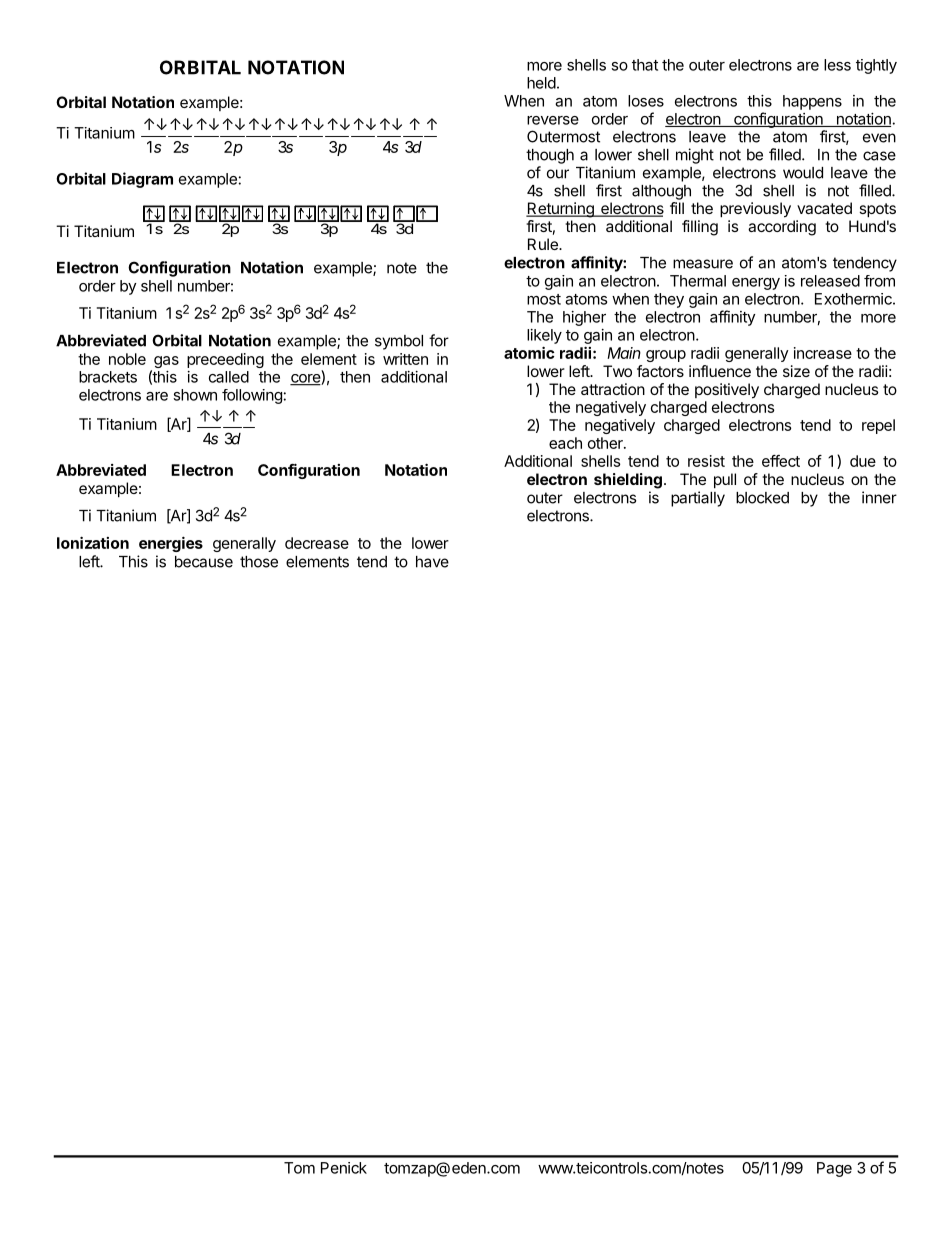 This screenshot has height=1233, width=952. Describe the element at coordinates (812, 102) in the screenshot. I see `happens` at that location.
